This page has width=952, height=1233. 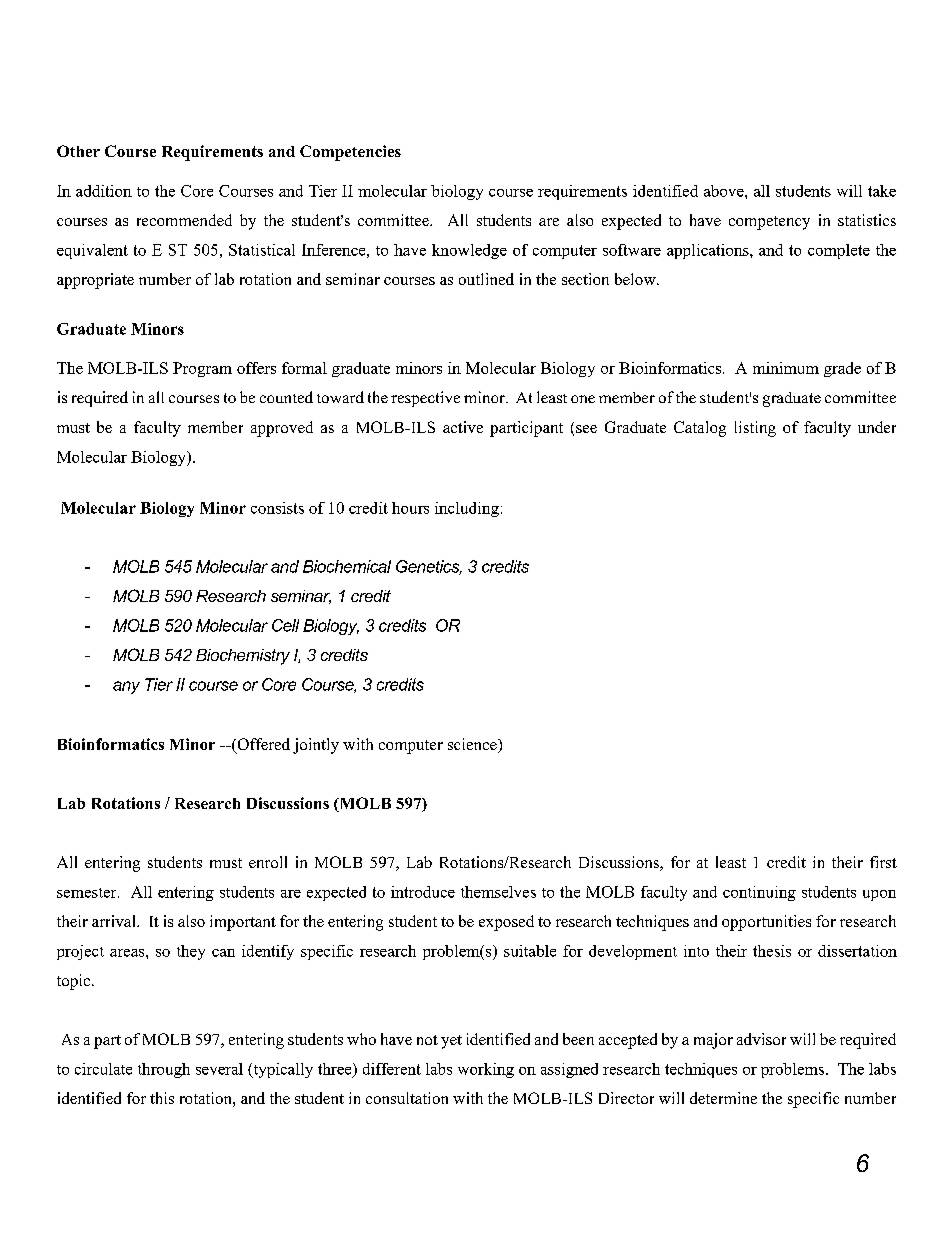 I want to click on knowledge, so click(x=469, y=251).
